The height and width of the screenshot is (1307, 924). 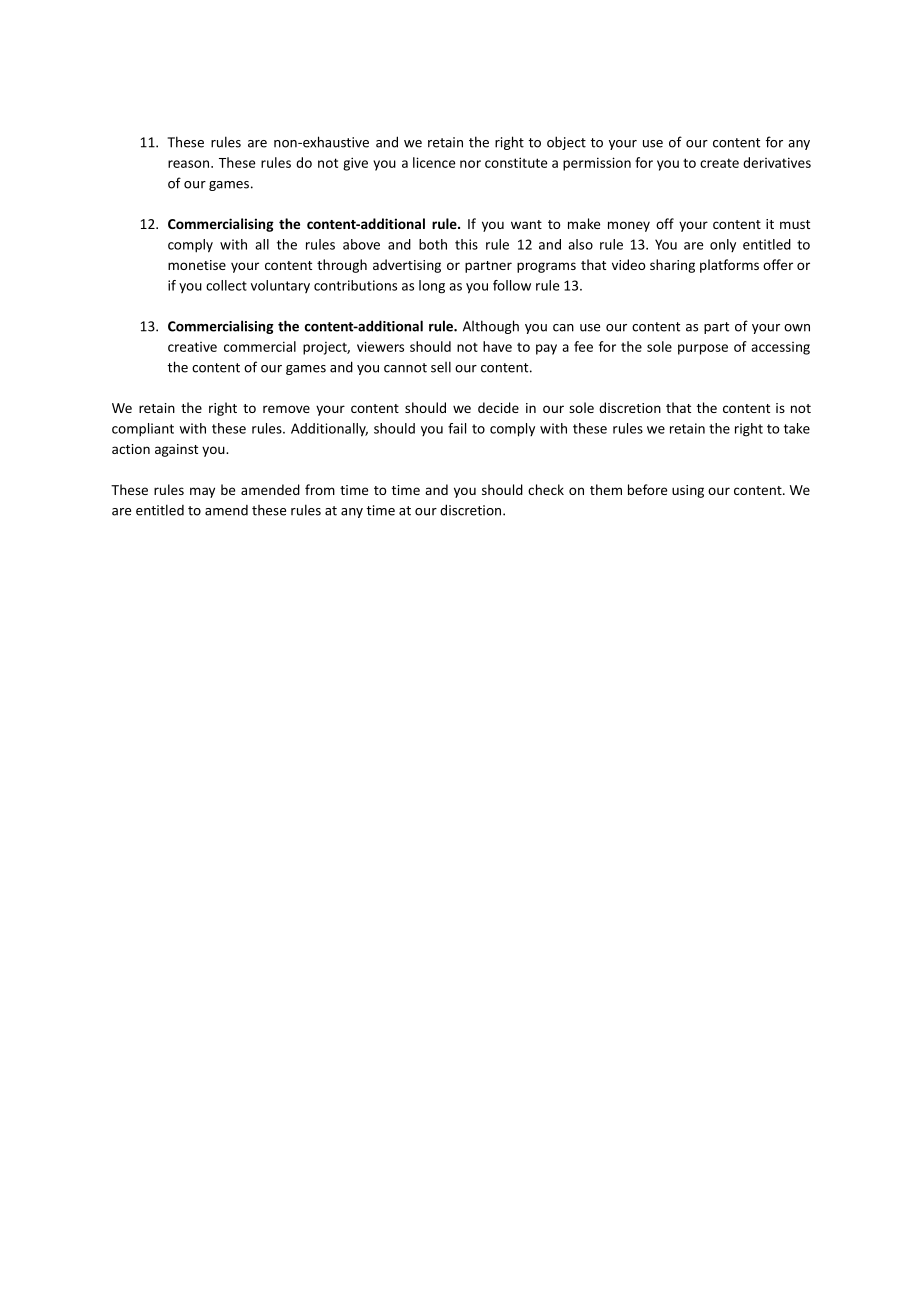 What do you see at coordinates (441, 367) in the screenshot?
I see `sell` at bounding box center [441, 367].
